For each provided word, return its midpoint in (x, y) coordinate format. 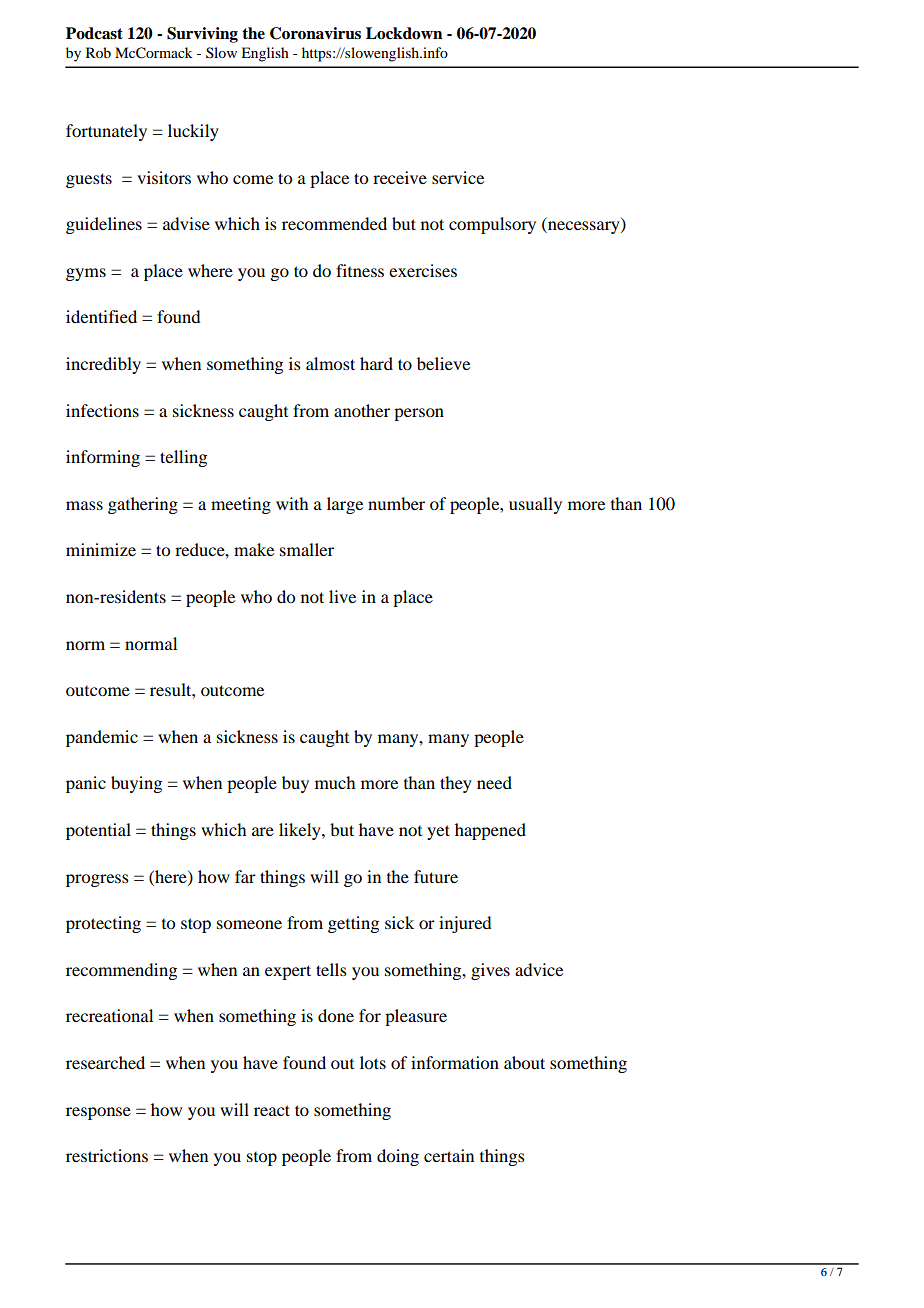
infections (102, 410)
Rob (98, 52)
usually (535, 505)
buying (136, 784)
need (494, 782)
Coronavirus (315, 33)
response (98, 1113)
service (458, 177)
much (335, 782)
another (362, 410)
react (272, 1110)
